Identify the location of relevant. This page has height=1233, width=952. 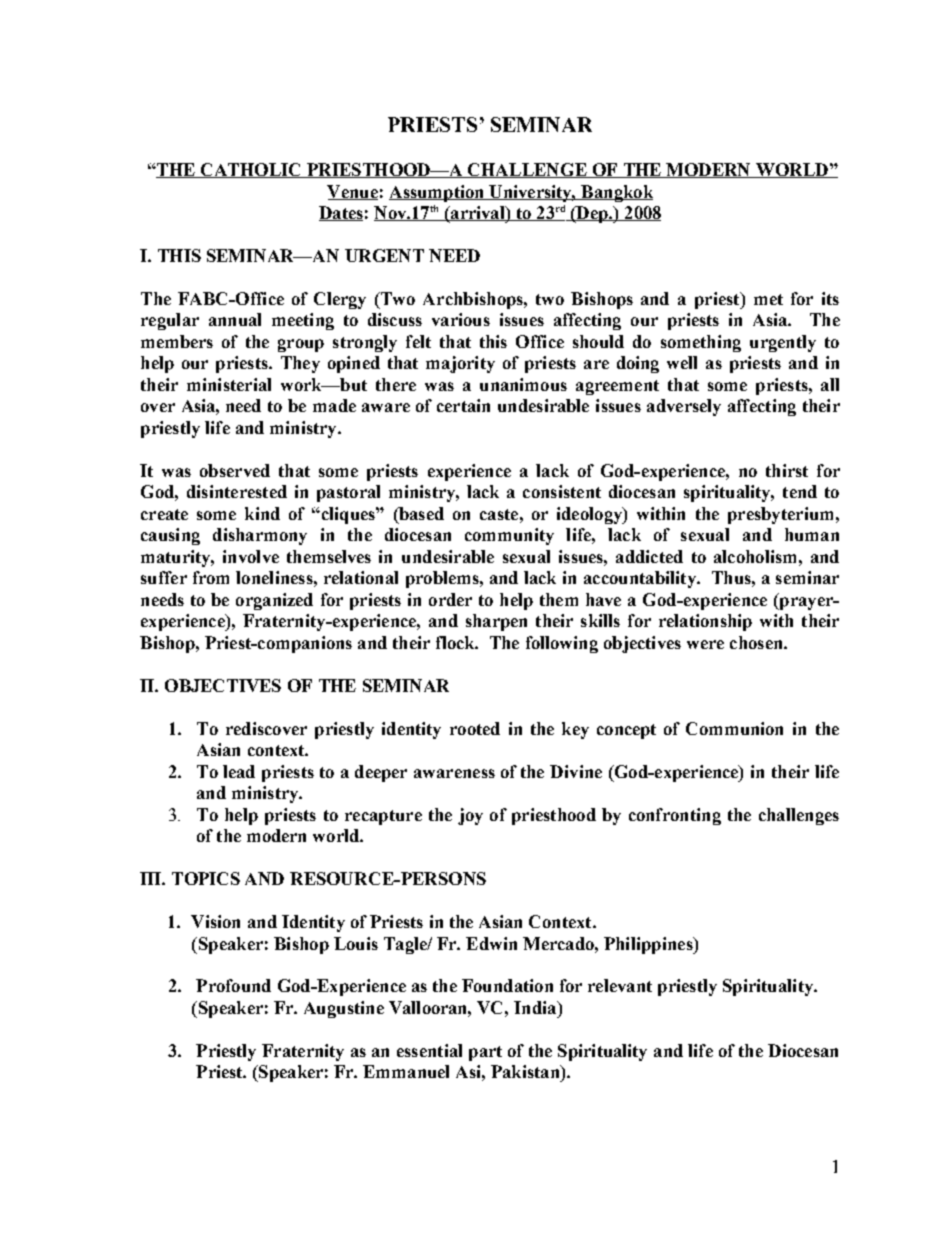
(620, 985).
